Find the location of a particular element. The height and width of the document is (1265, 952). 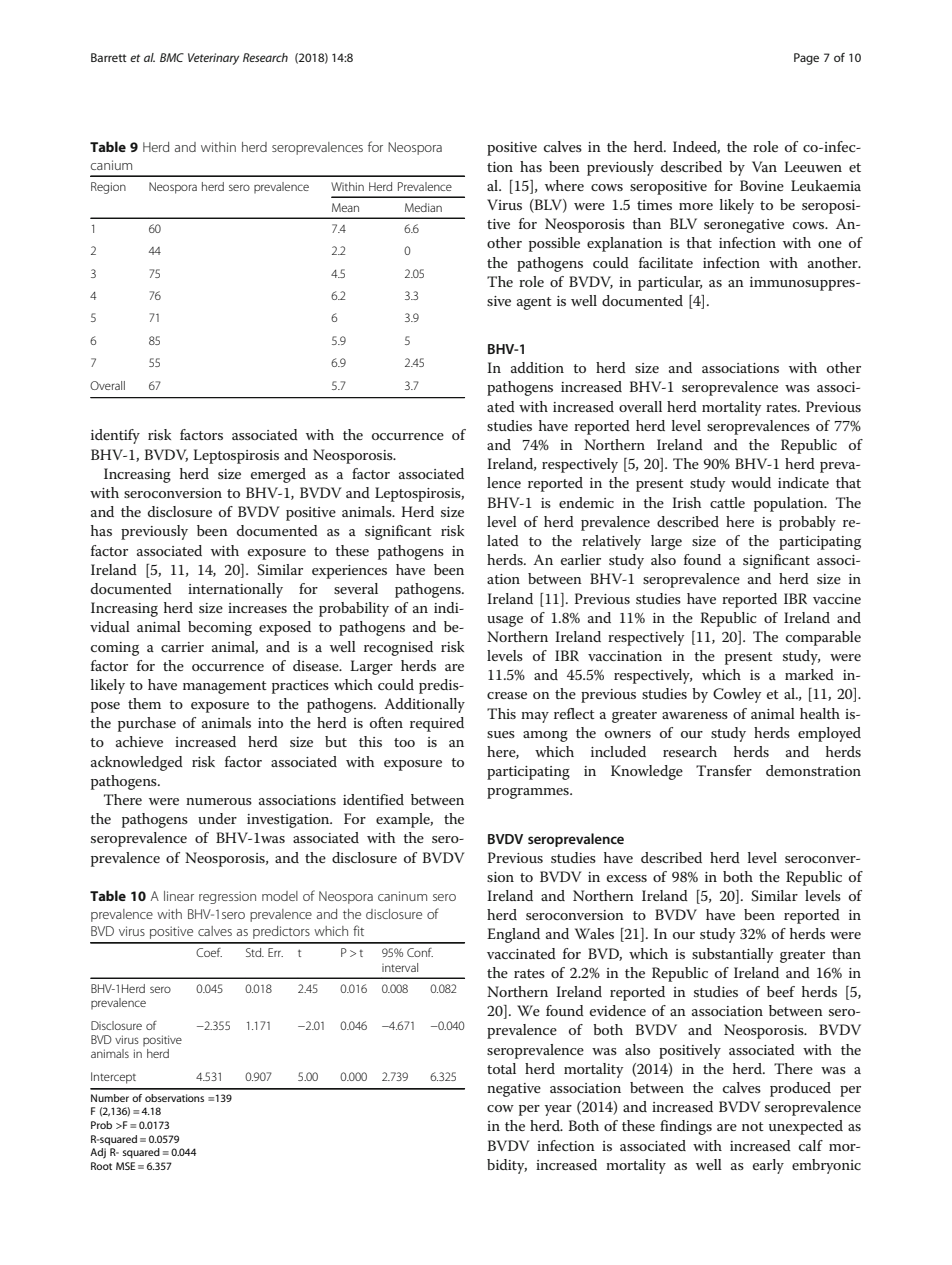

total is located at coordinates (501, 1068).
